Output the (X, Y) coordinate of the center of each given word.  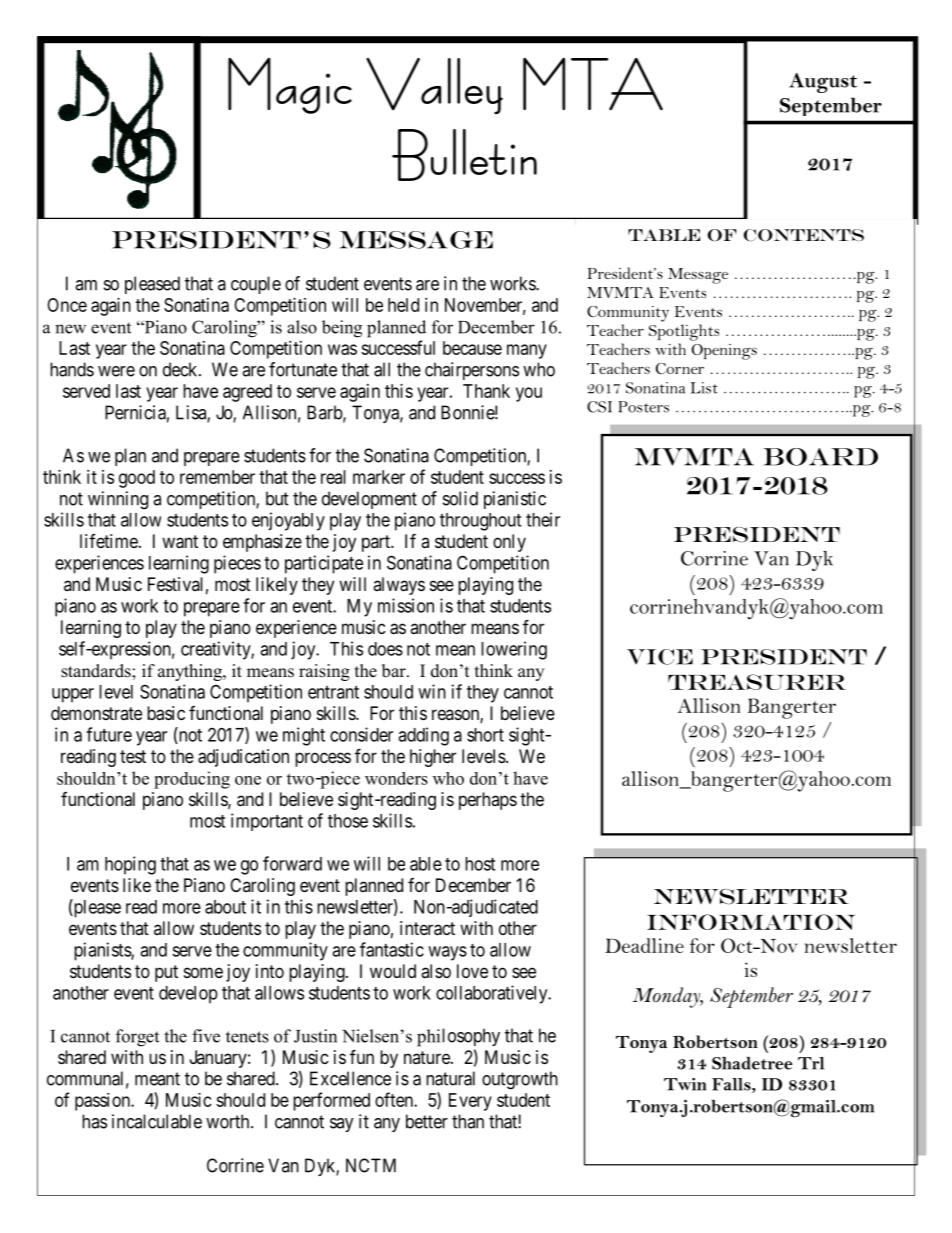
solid (460, 498)
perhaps (488, 801)
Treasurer (757, 682)
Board (820, 457)
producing (192, 780)
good (137, 479)
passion (103, 1102)
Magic (290, 86)
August (823, 83)
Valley (434, 86)
